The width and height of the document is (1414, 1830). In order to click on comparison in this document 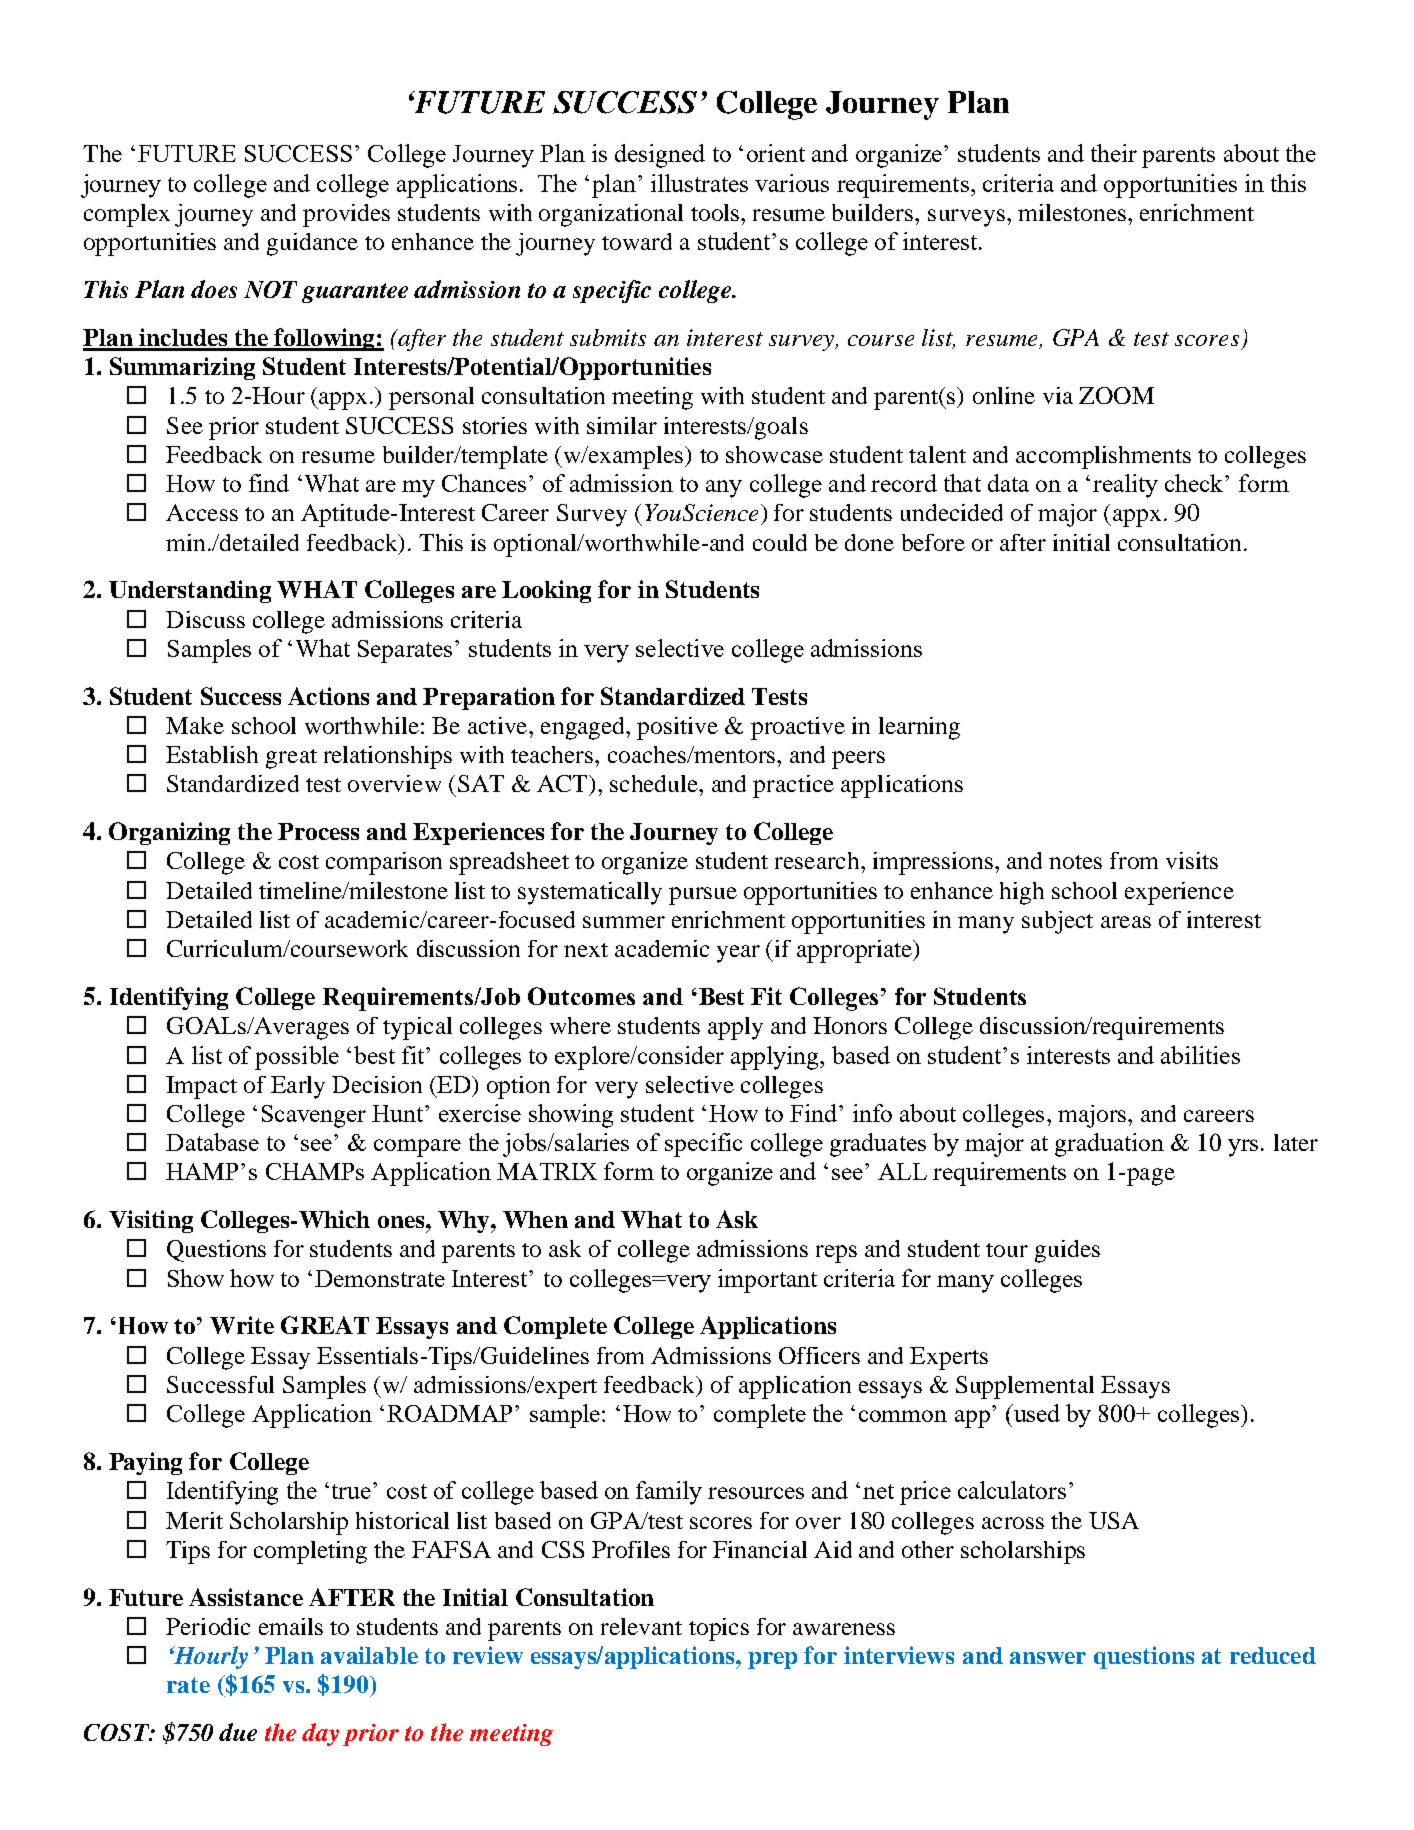, I will do `click(384, 863)`.
